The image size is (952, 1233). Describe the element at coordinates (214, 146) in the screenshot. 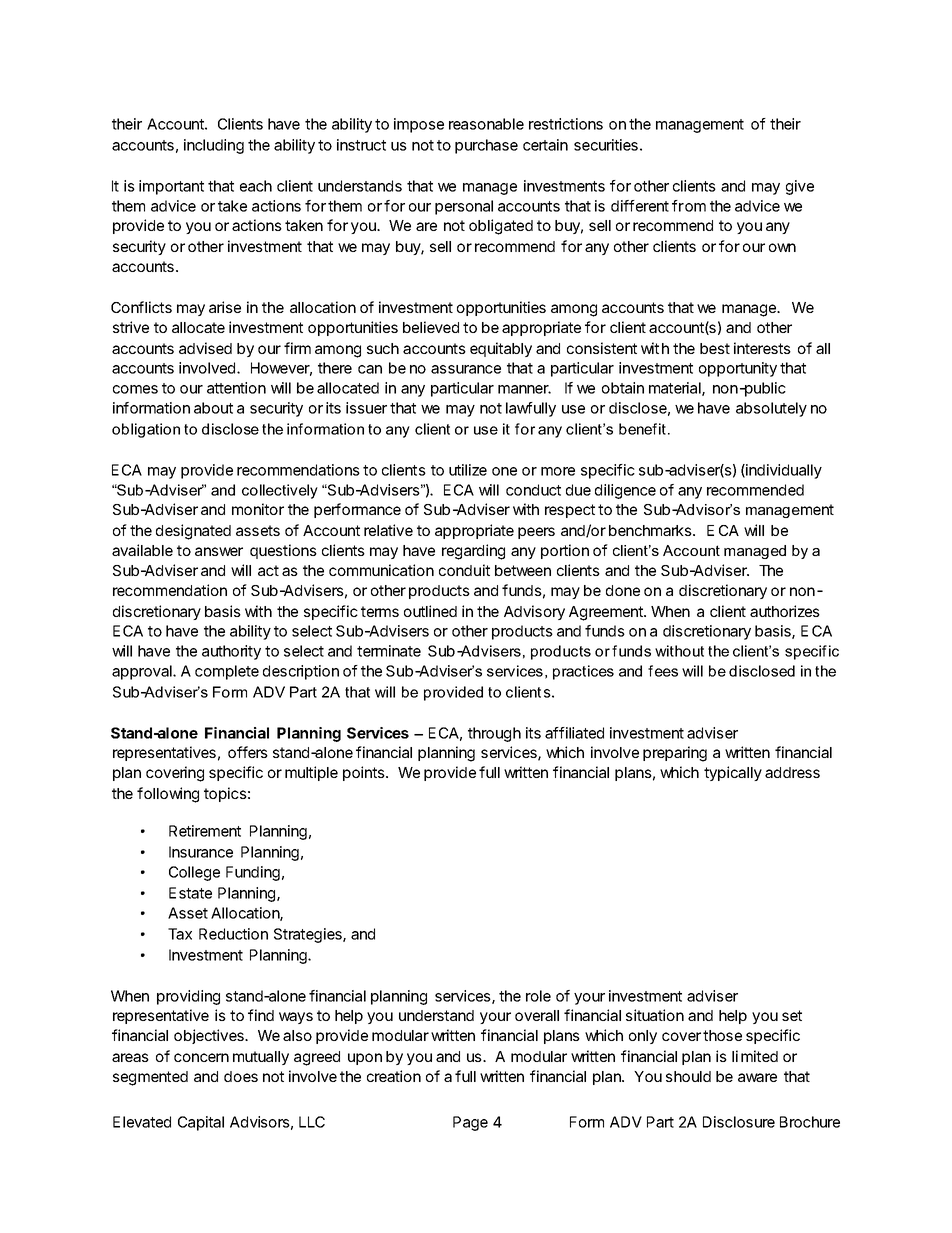

I see `including` at that location.
